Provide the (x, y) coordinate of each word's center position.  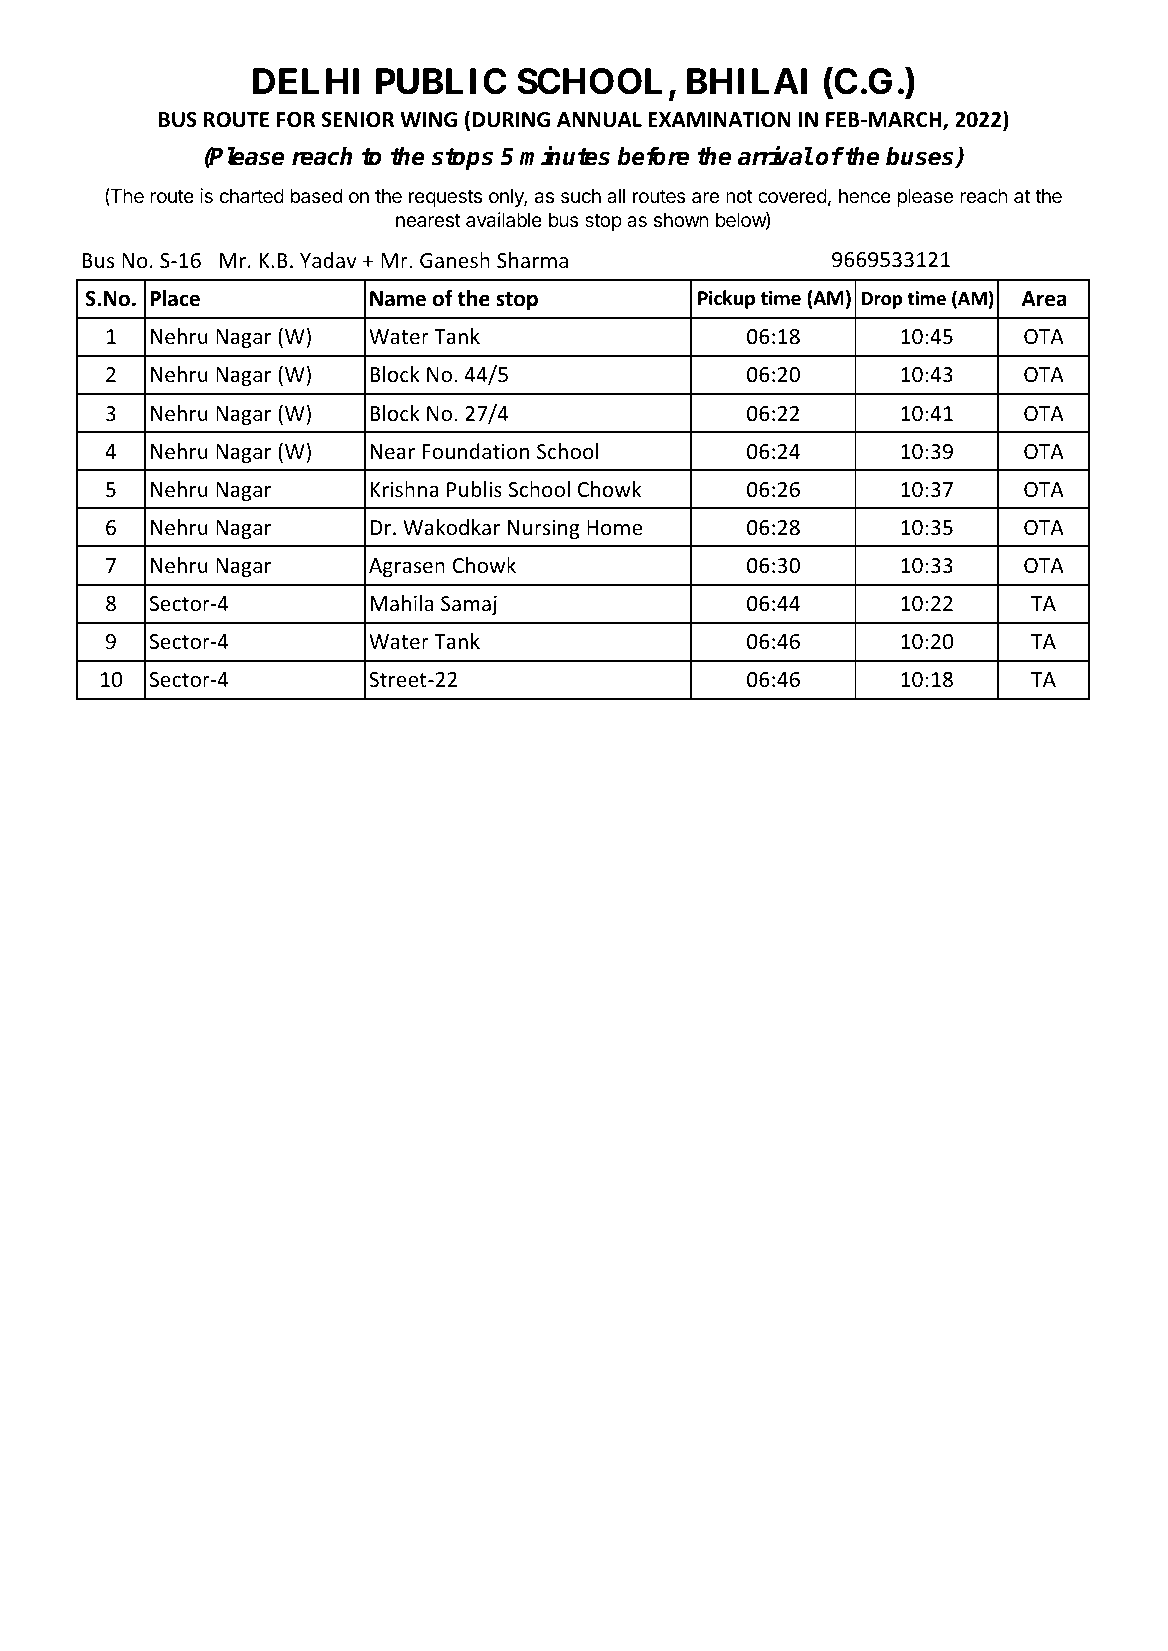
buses (921, 157)
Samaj (469, 605)
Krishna (404, 489)
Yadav (328, 260)
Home (614, 527)
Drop (882, 300)
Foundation (475, 451)
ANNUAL (599, 120)
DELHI (306, 81)
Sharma (532, 260)
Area (1044, 299)
